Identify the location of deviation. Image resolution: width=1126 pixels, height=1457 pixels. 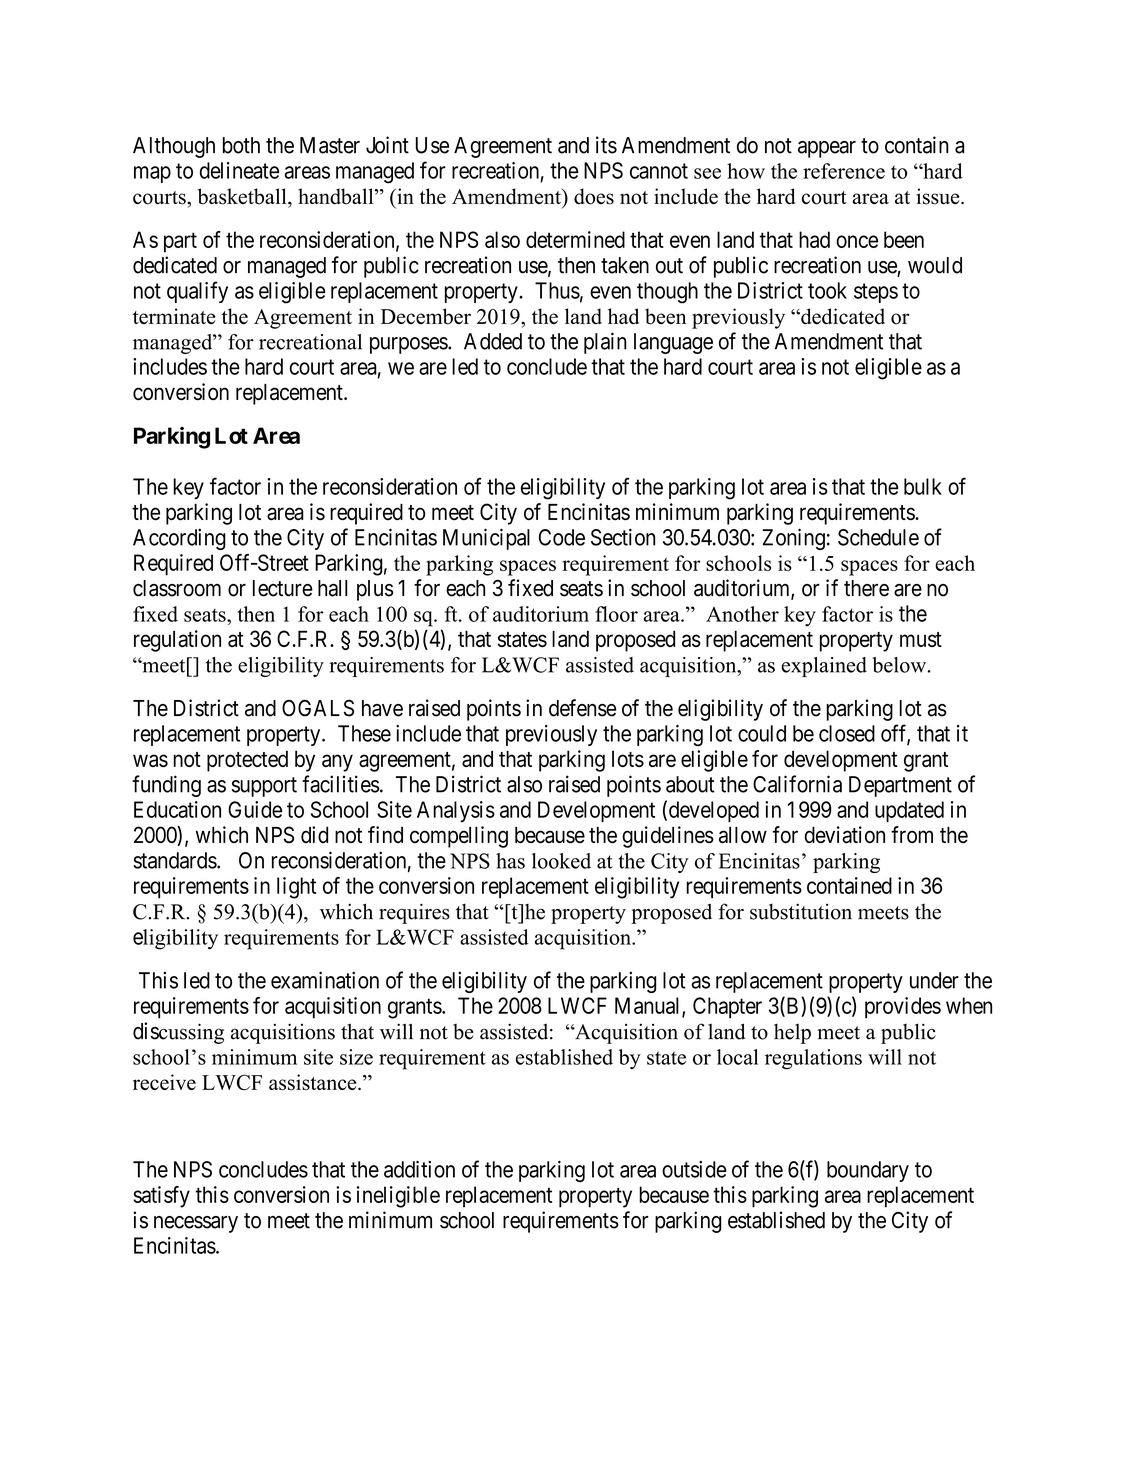
(845, 835).
